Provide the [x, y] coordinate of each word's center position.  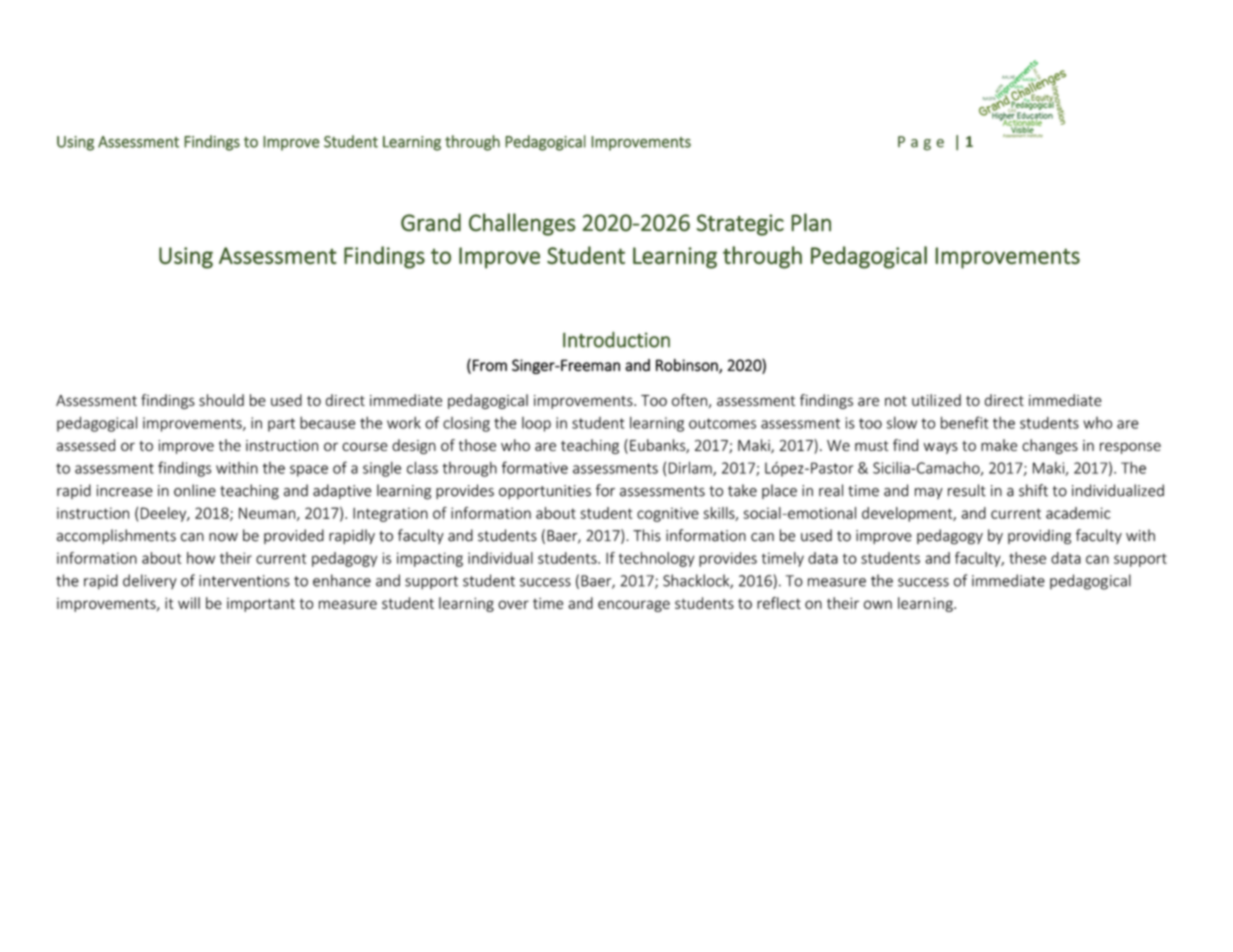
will [189, 603]
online [195, 490]
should [221, 400]
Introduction [616, 339]
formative [535, 467]
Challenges [522, 224]
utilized [936, 400]
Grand [431, 222]
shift [1033, 490]
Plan [811, 222]
